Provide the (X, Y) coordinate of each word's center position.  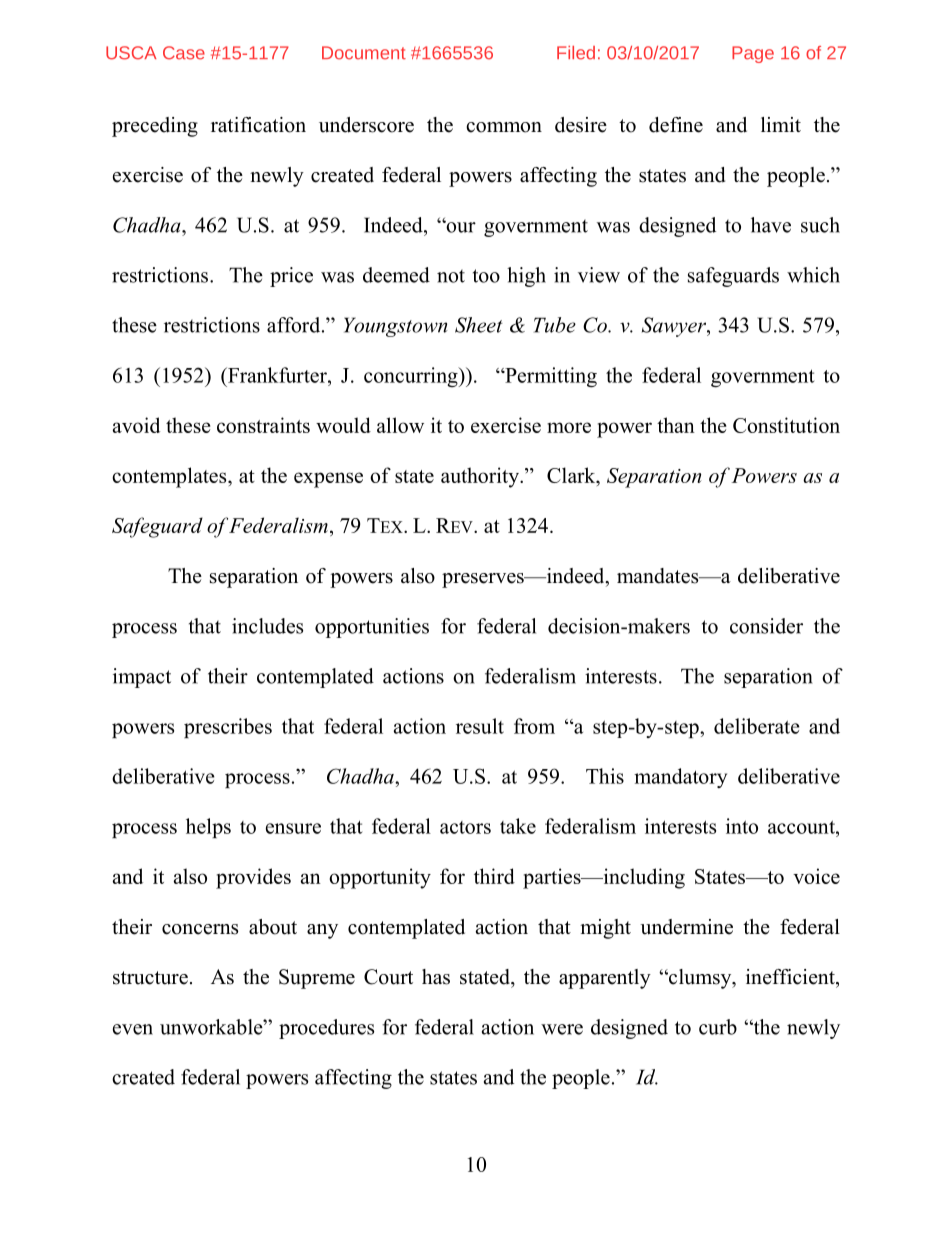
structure (150, 978)
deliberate (757, 726)
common (504, 127)
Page (753, 54)
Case (184, 53)
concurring (412, 377)
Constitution (786, 425)
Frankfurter (277, 375)
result (480, 726)
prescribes (228, 728)
